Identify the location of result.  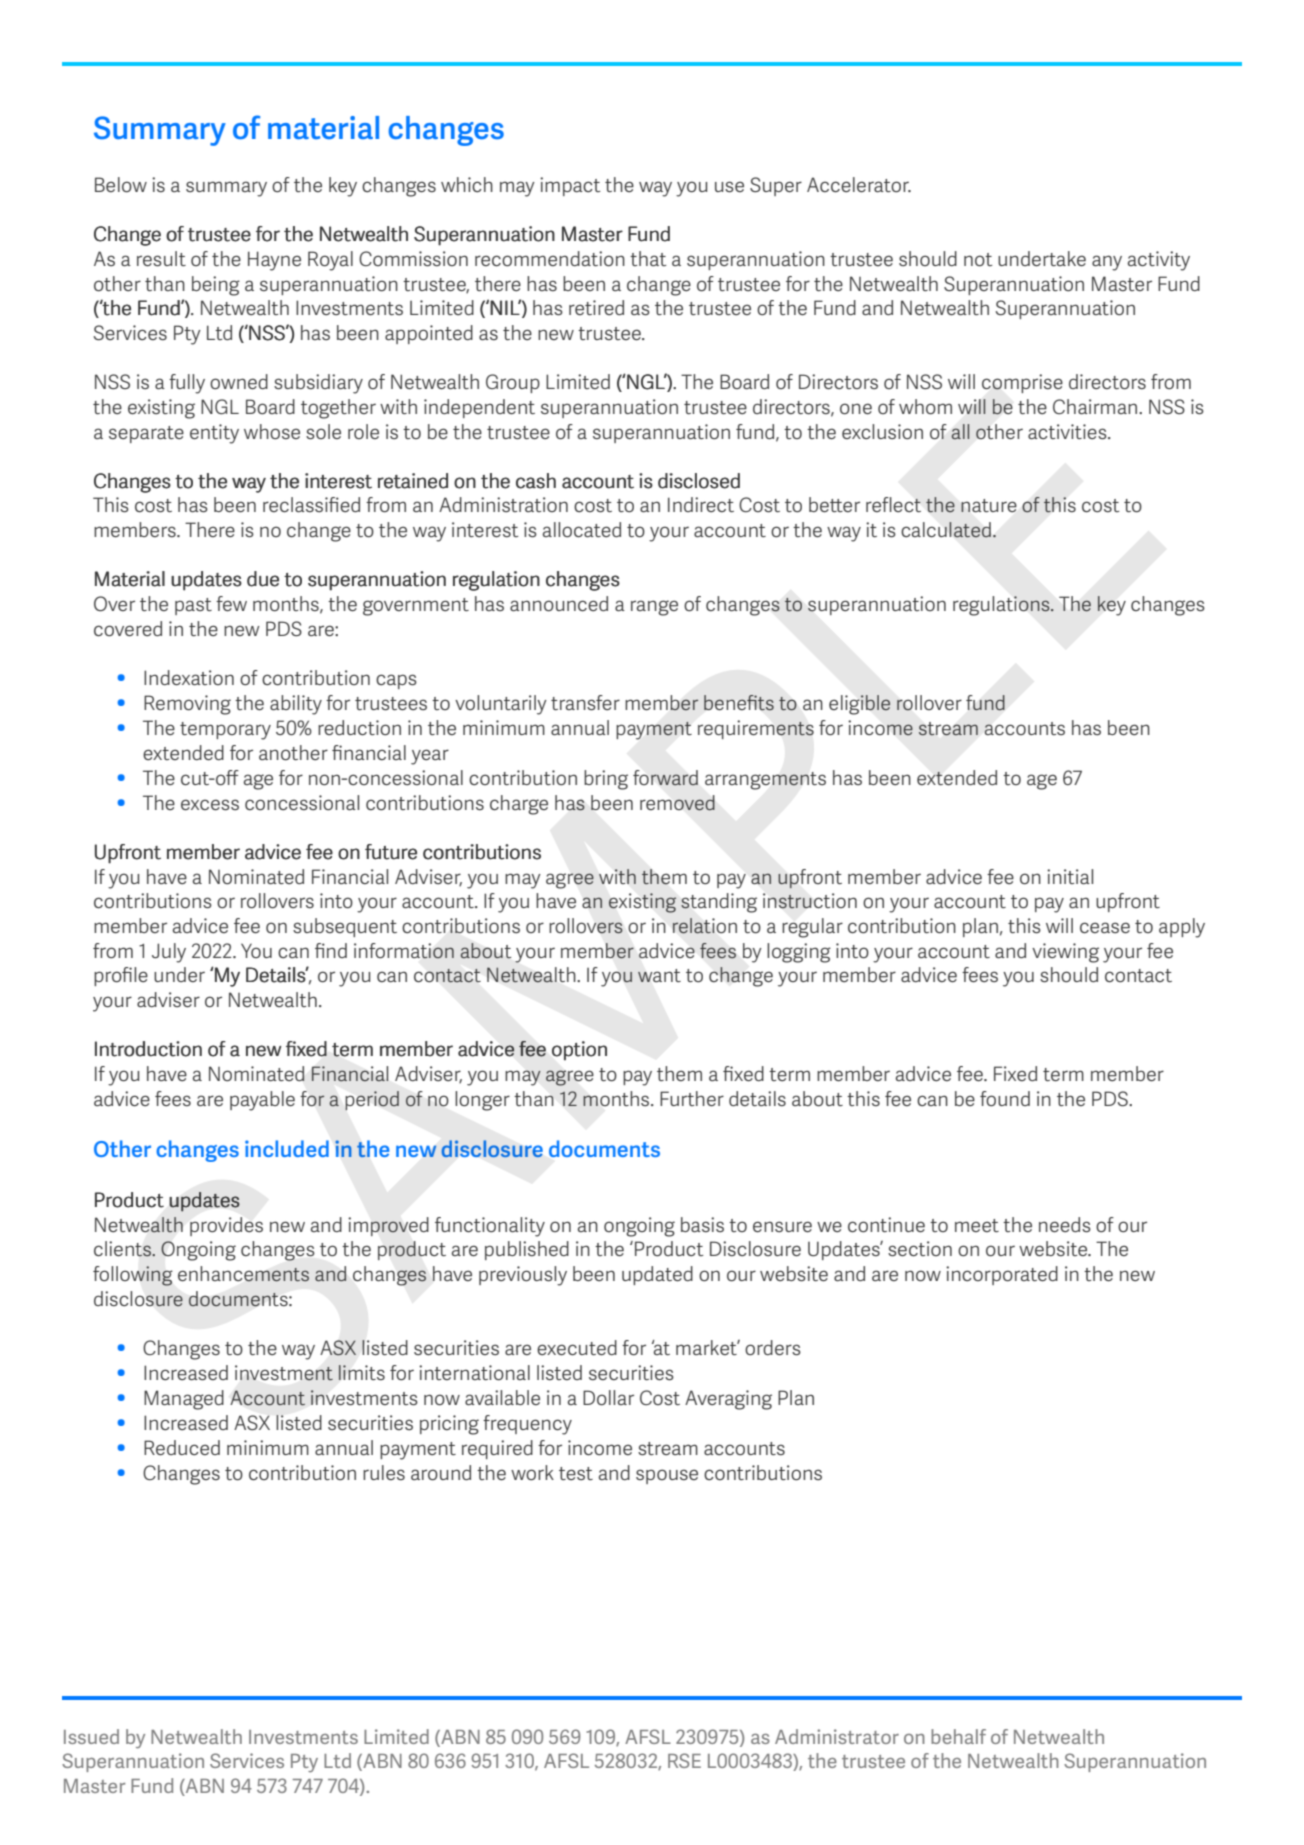
(161, 258).
